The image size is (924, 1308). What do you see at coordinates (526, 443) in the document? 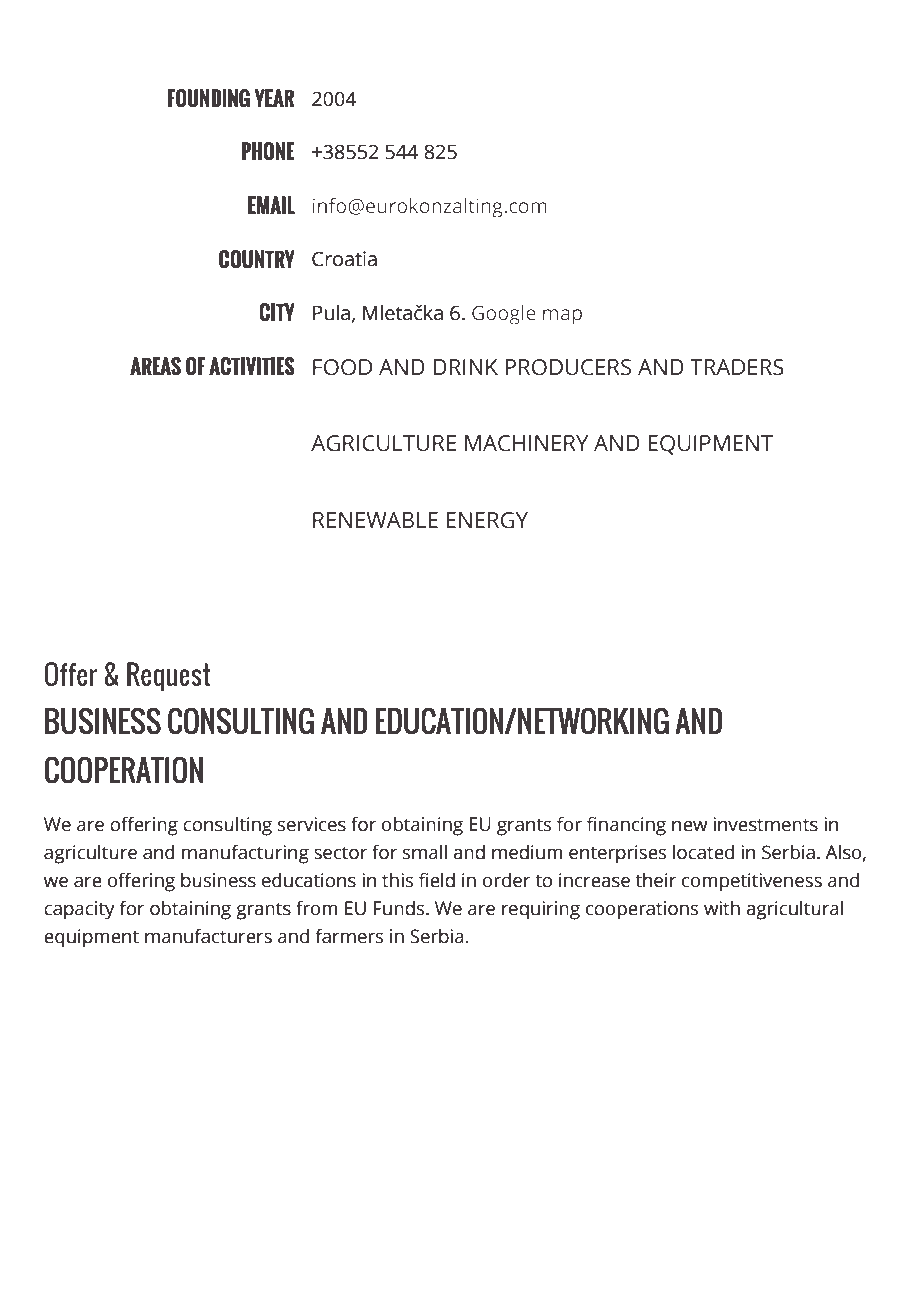
I see `MACHINERY` at bounding box center [526, 443].
